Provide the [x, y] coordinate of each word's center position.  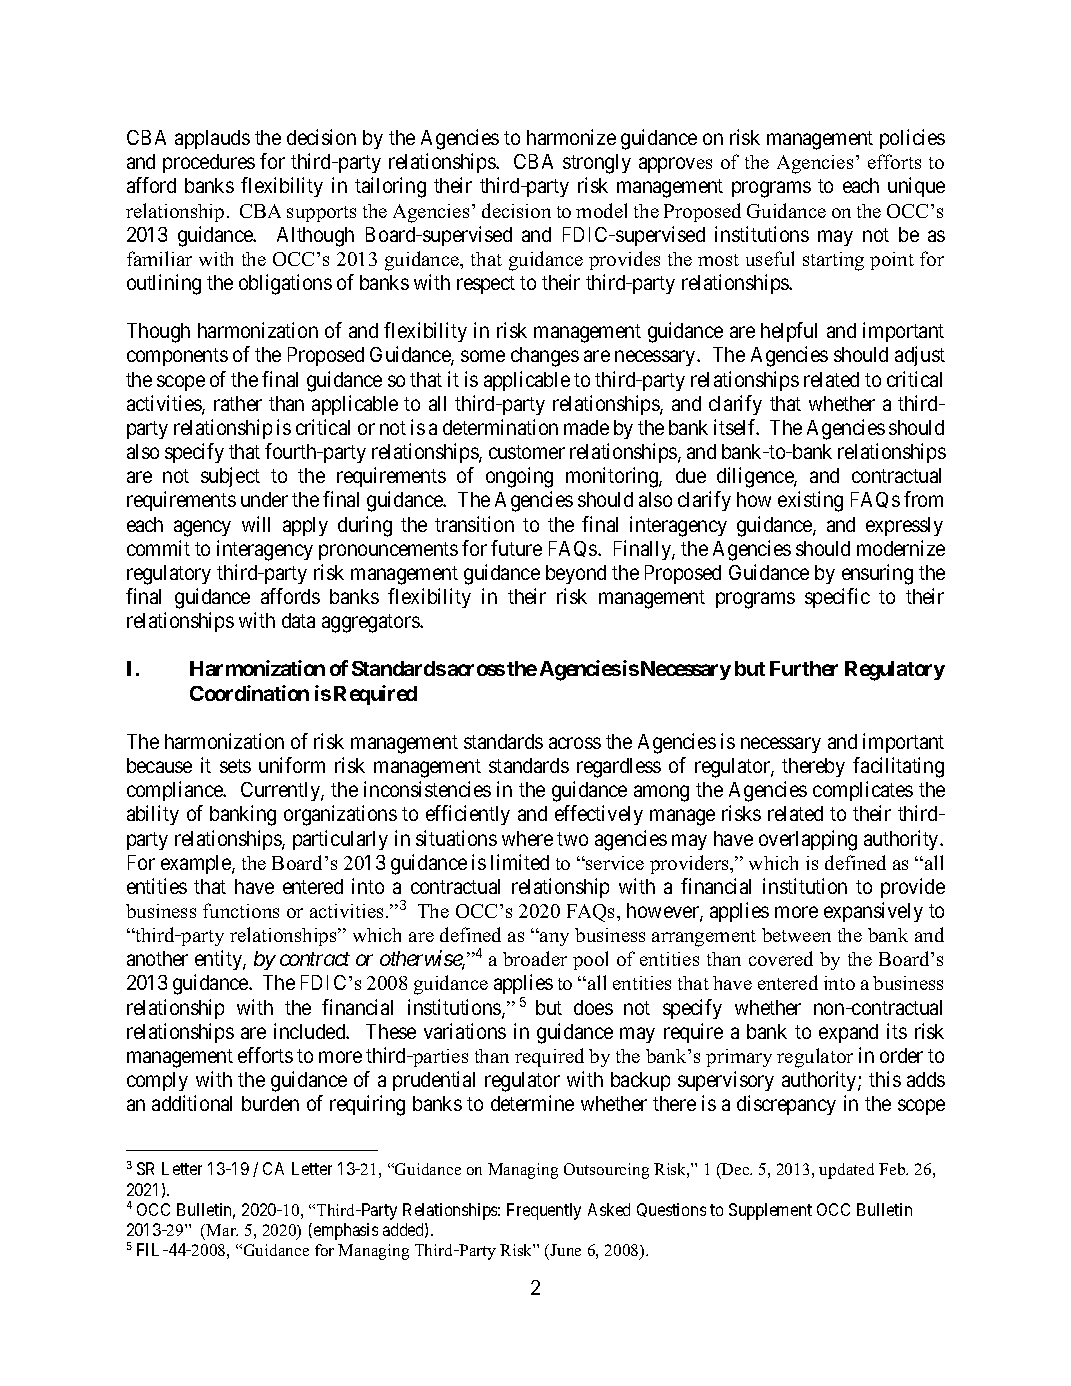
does [593, 1007]
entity [219, 960]
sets [235, 766]
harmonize [571, 137]
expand [848, 1033]
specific [837, 598]
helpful [789, 332]
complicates [863, 791]
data [298, 620]
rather [238, 403]
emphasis [344, 1231]
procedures [209, 163]
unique [916, 187]
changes [545, 357]
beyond [576, 574]
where [527, 838]
